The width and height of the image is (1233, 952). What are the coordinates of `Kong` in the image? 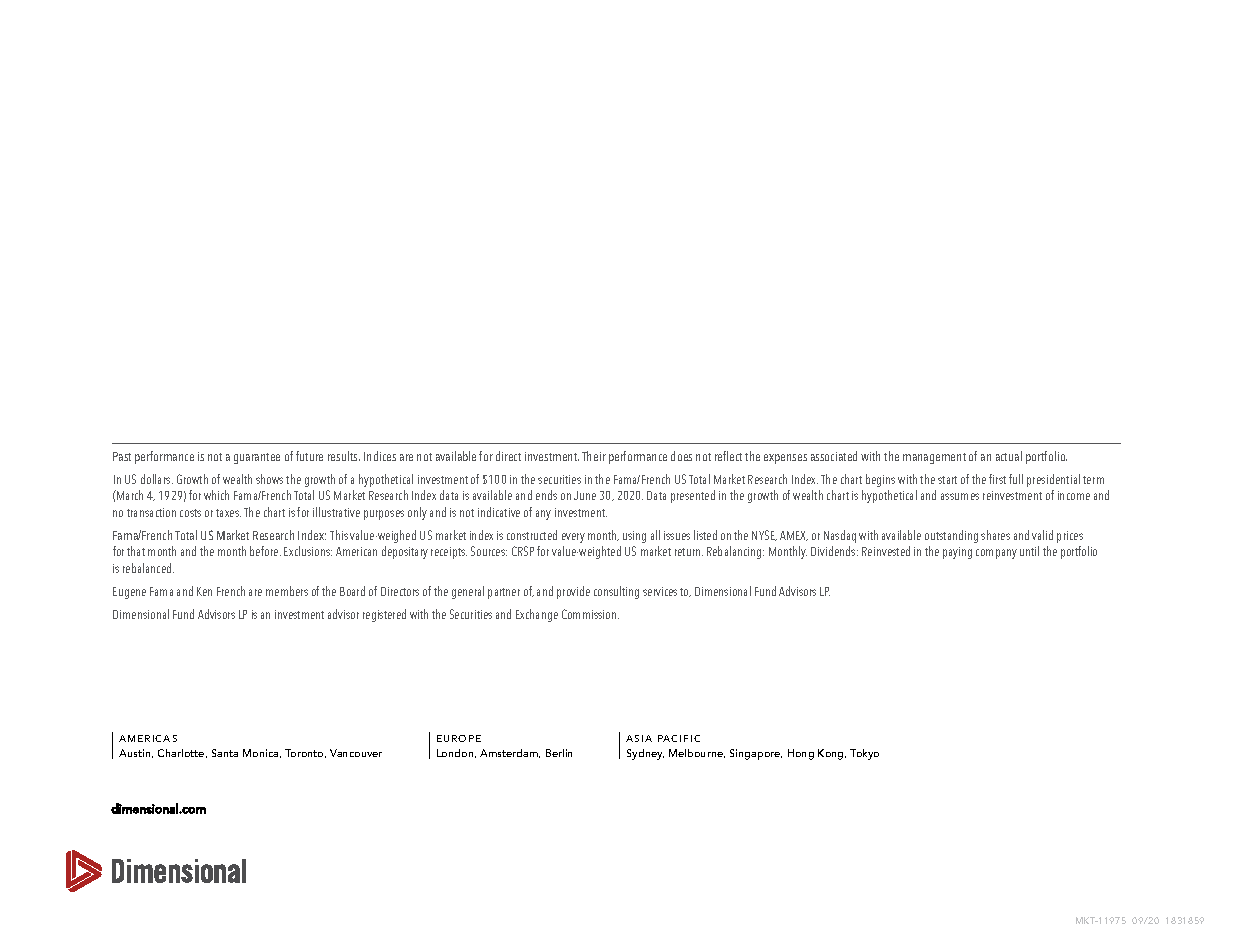 It's located at (832, 754).
